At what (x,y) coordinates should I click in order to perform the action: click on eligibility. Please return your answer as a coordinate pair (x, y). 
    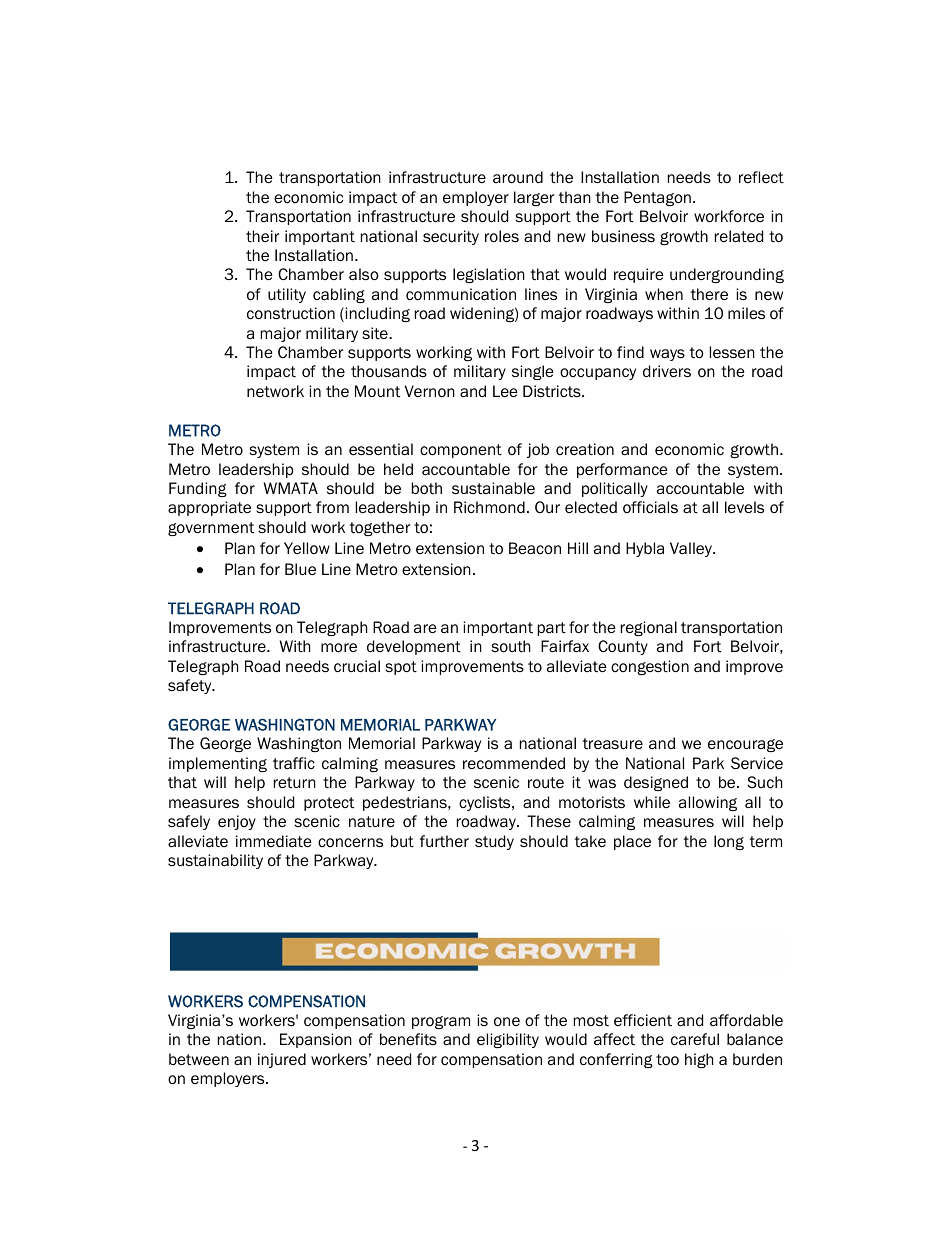
    Looking at the image, I should click on (508, 1040).
